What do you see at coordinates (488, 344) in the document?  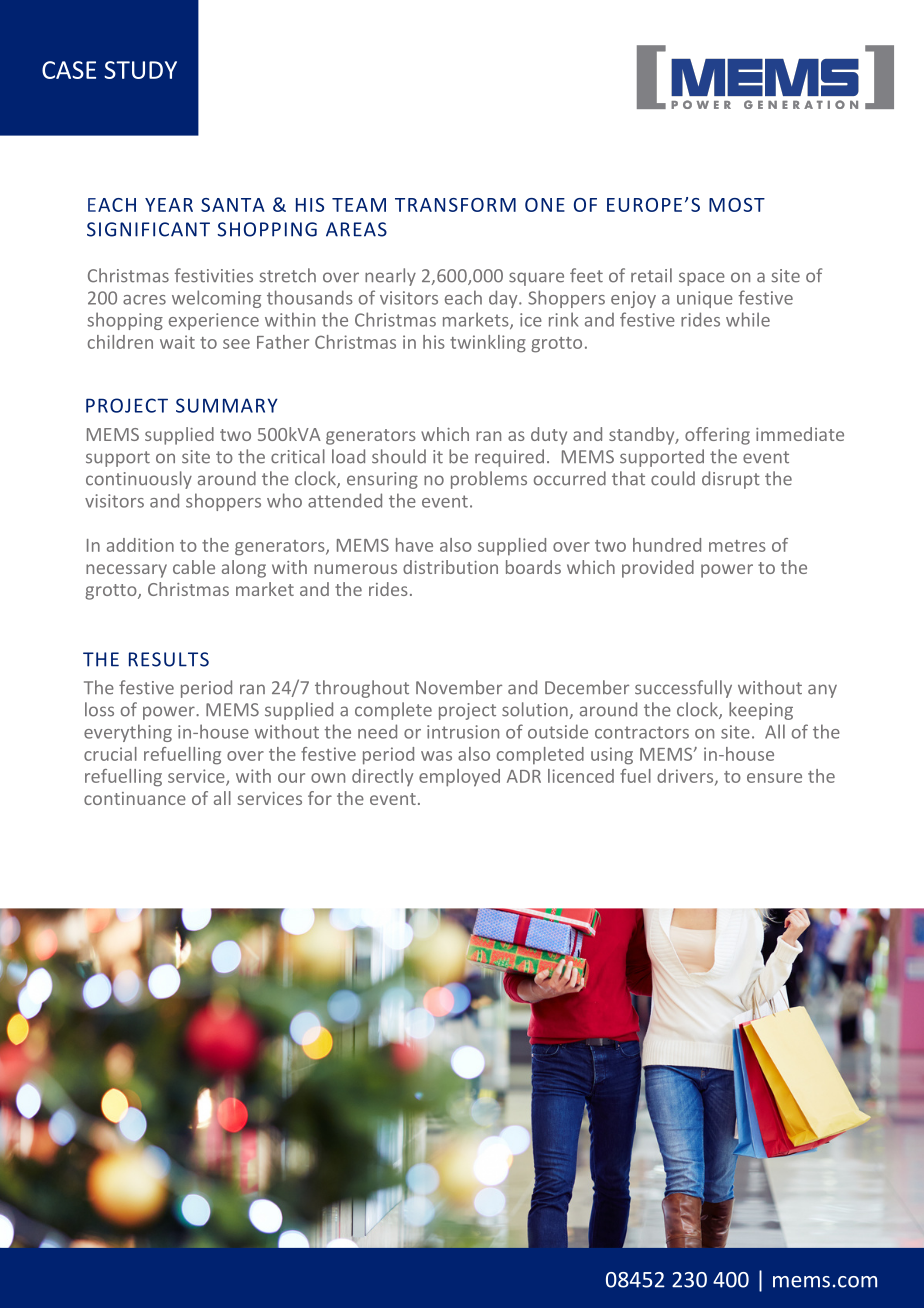 I see `twinkling` at bounding box center [488, 344].
